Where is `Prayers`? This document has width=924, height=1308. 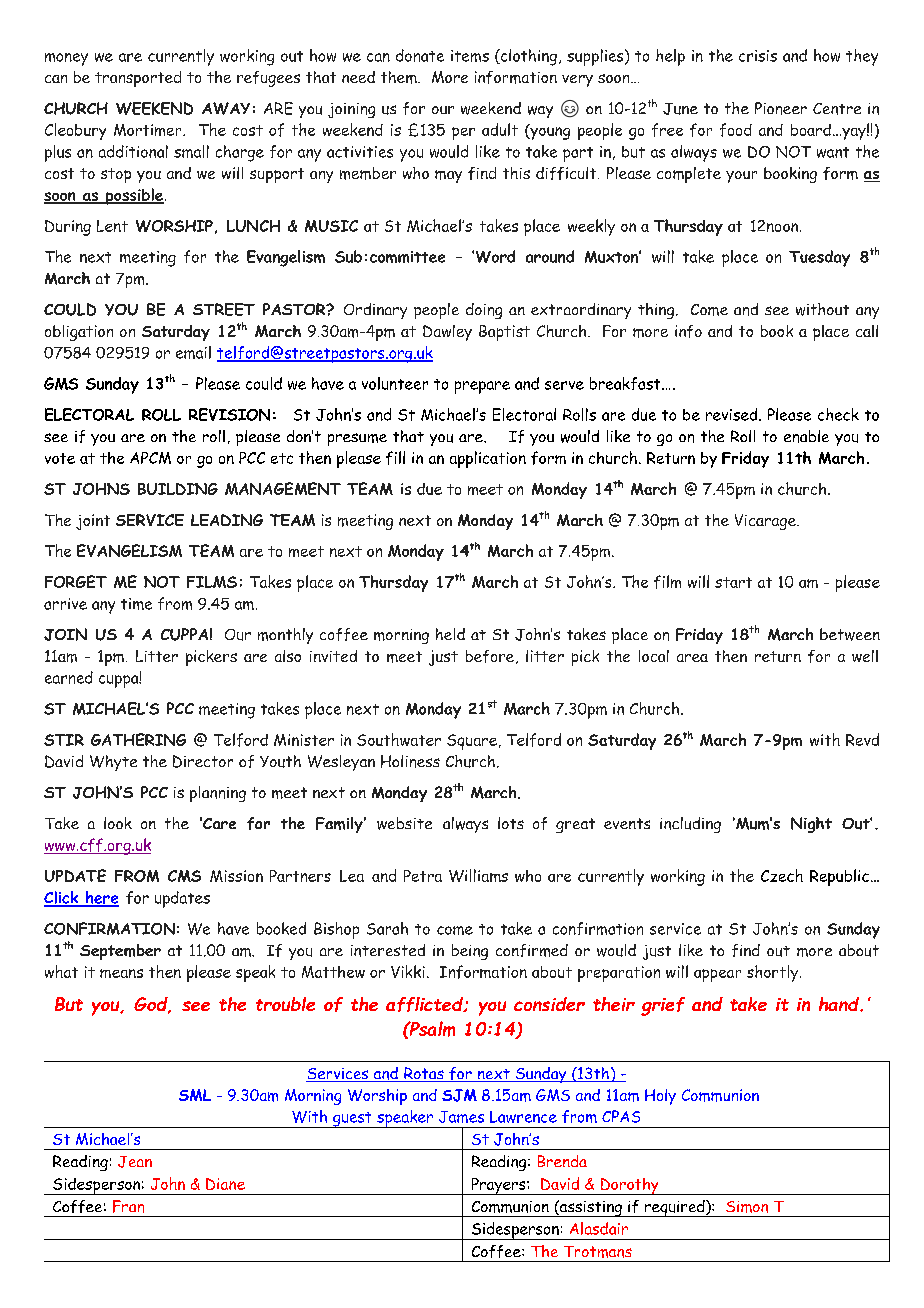
Prayers is located at coordinates (498, 1186).
